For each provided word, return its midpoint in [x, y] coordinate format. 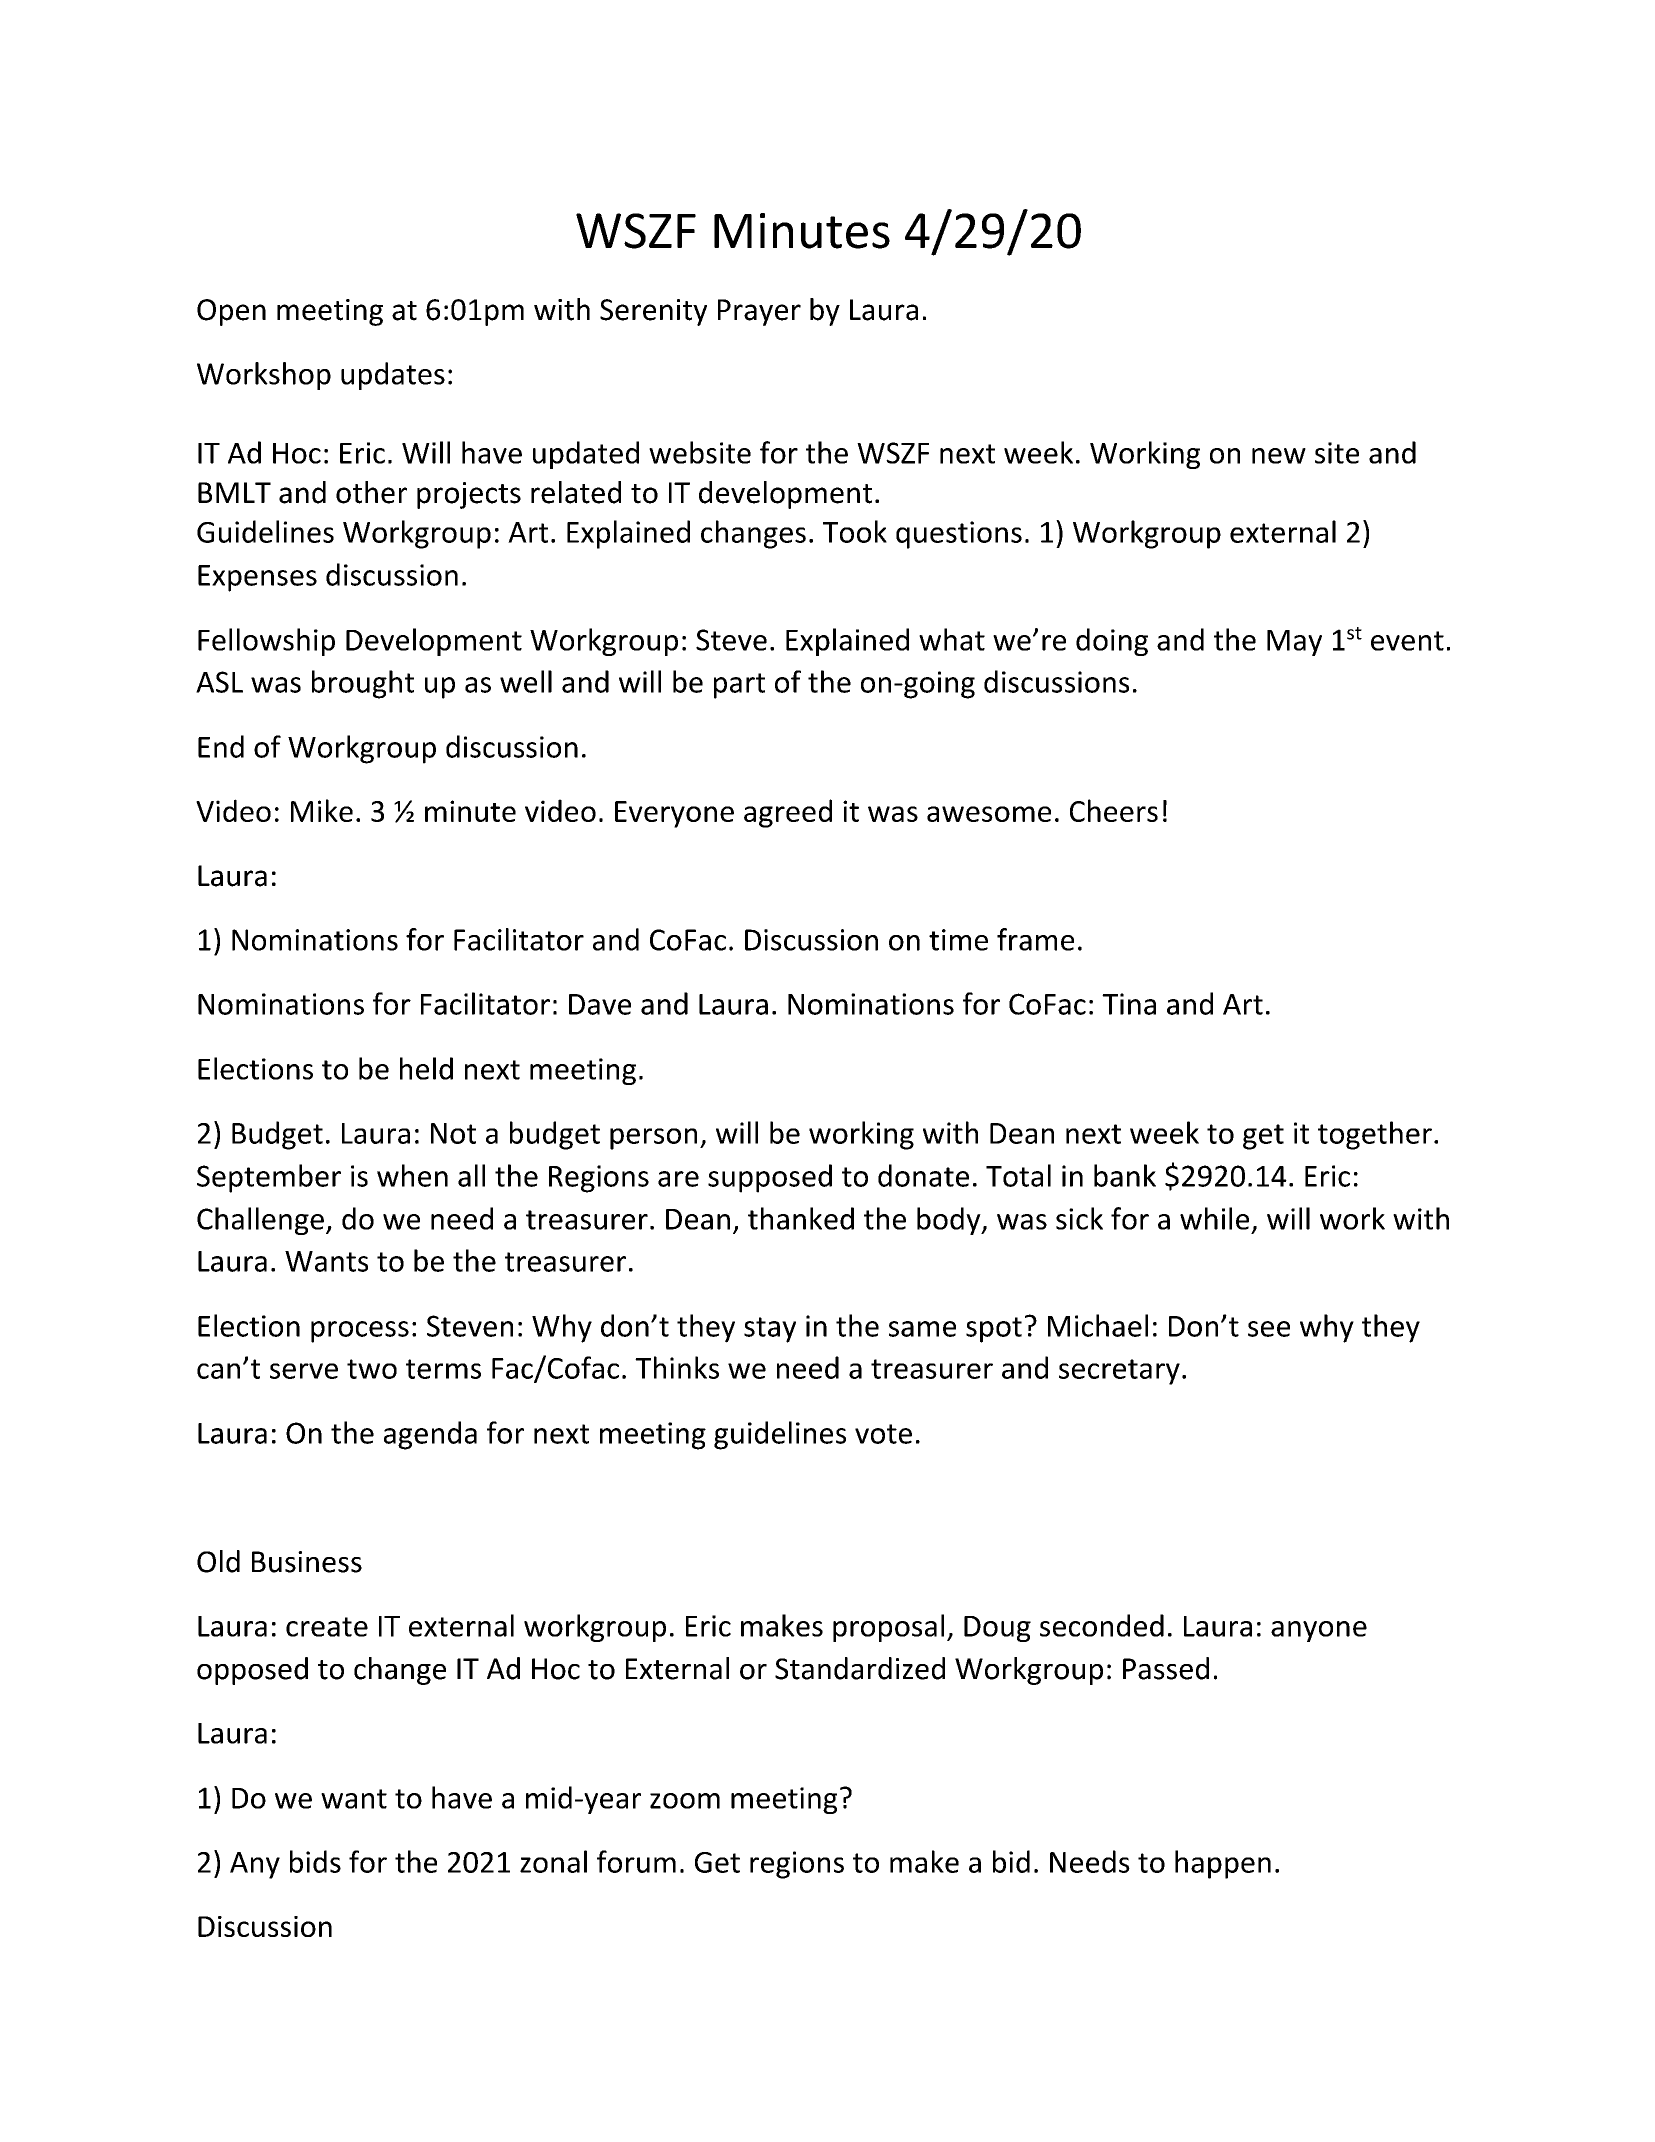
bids [315, 1861]
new [1279, 456]
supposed [770, 1178]
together [1375, 1135]
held [426, 1068]
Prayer [759, 312]
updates [393, 376]
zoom [685, 1801]
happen [1223, 1864]
